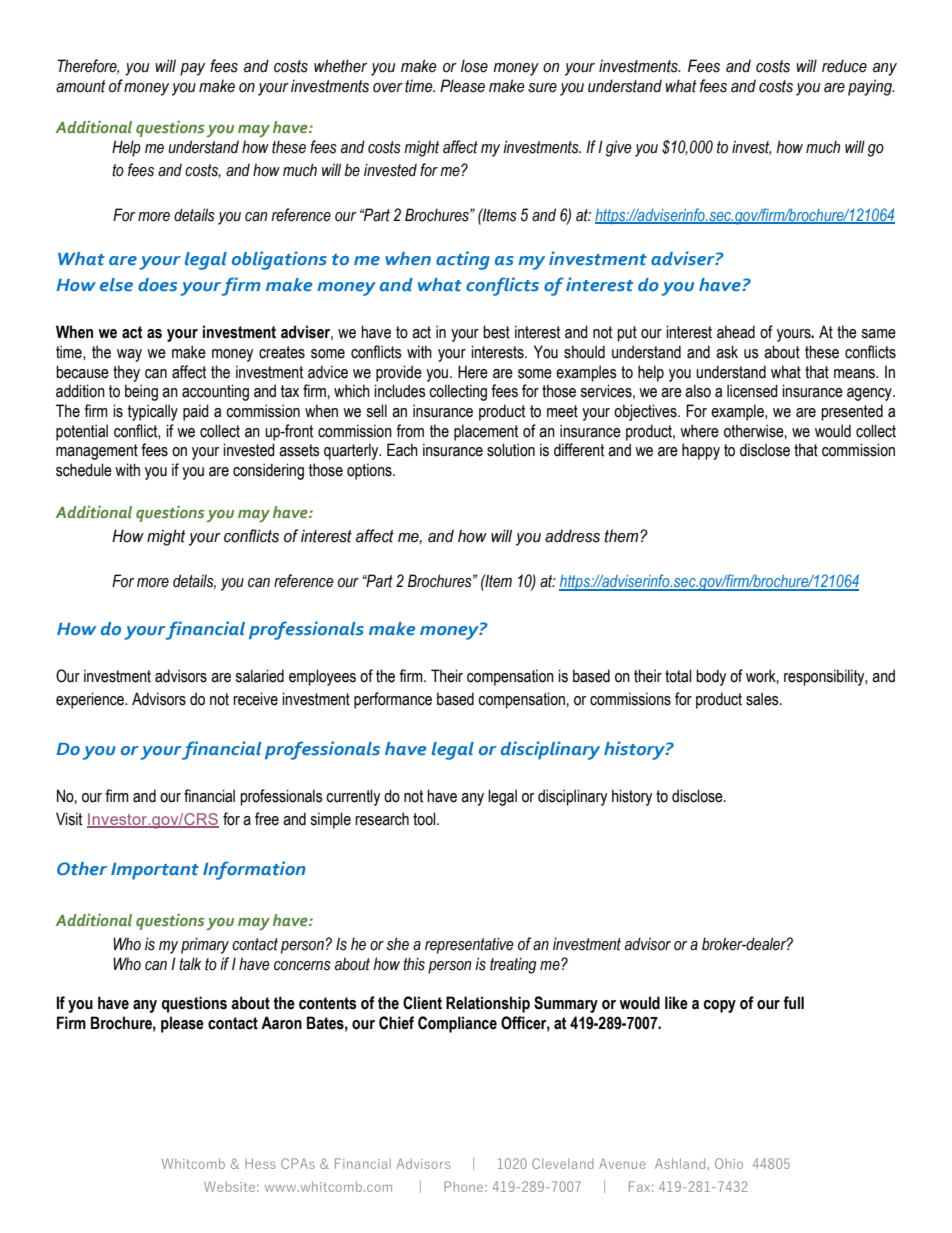  What do you see at coordinates (844, 66) in the screenshot?
I see `reduce` at bounding box center [844, 66].
